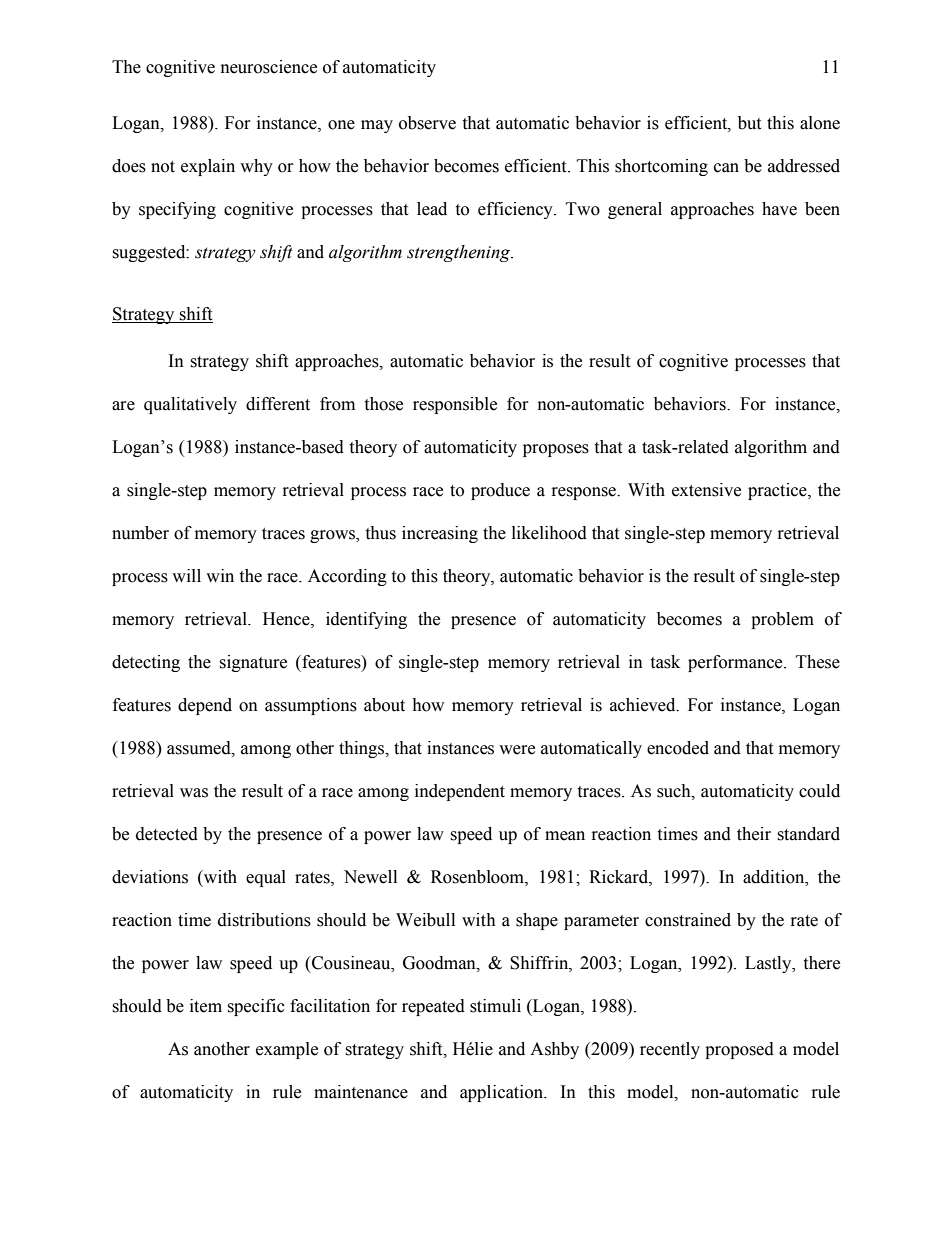 The image size is (952, 1233). I want to click on observe, so click(427, 123).
